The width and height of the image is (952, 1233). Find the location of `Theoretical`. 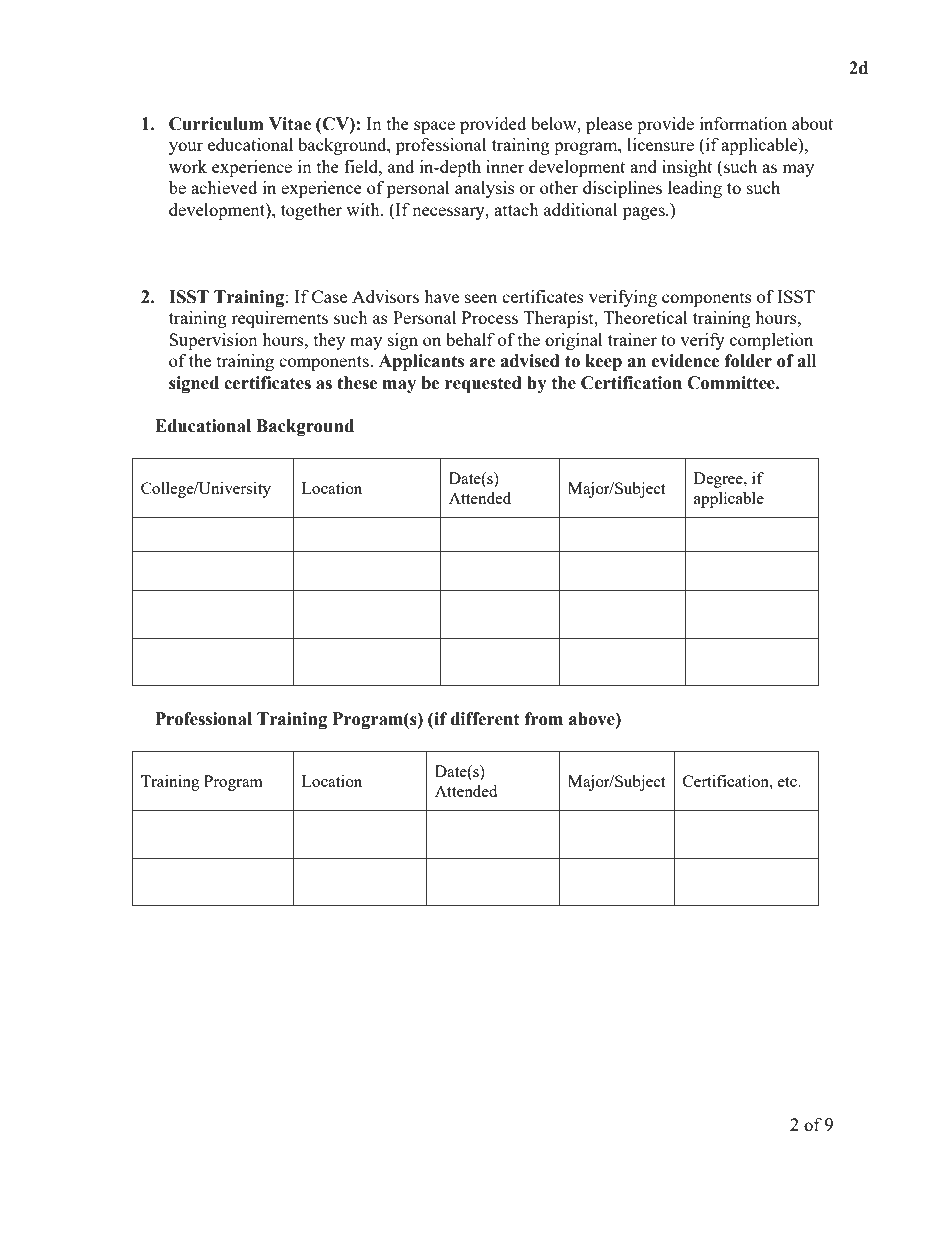

Theoretical is located at coordinates (645, 317).
